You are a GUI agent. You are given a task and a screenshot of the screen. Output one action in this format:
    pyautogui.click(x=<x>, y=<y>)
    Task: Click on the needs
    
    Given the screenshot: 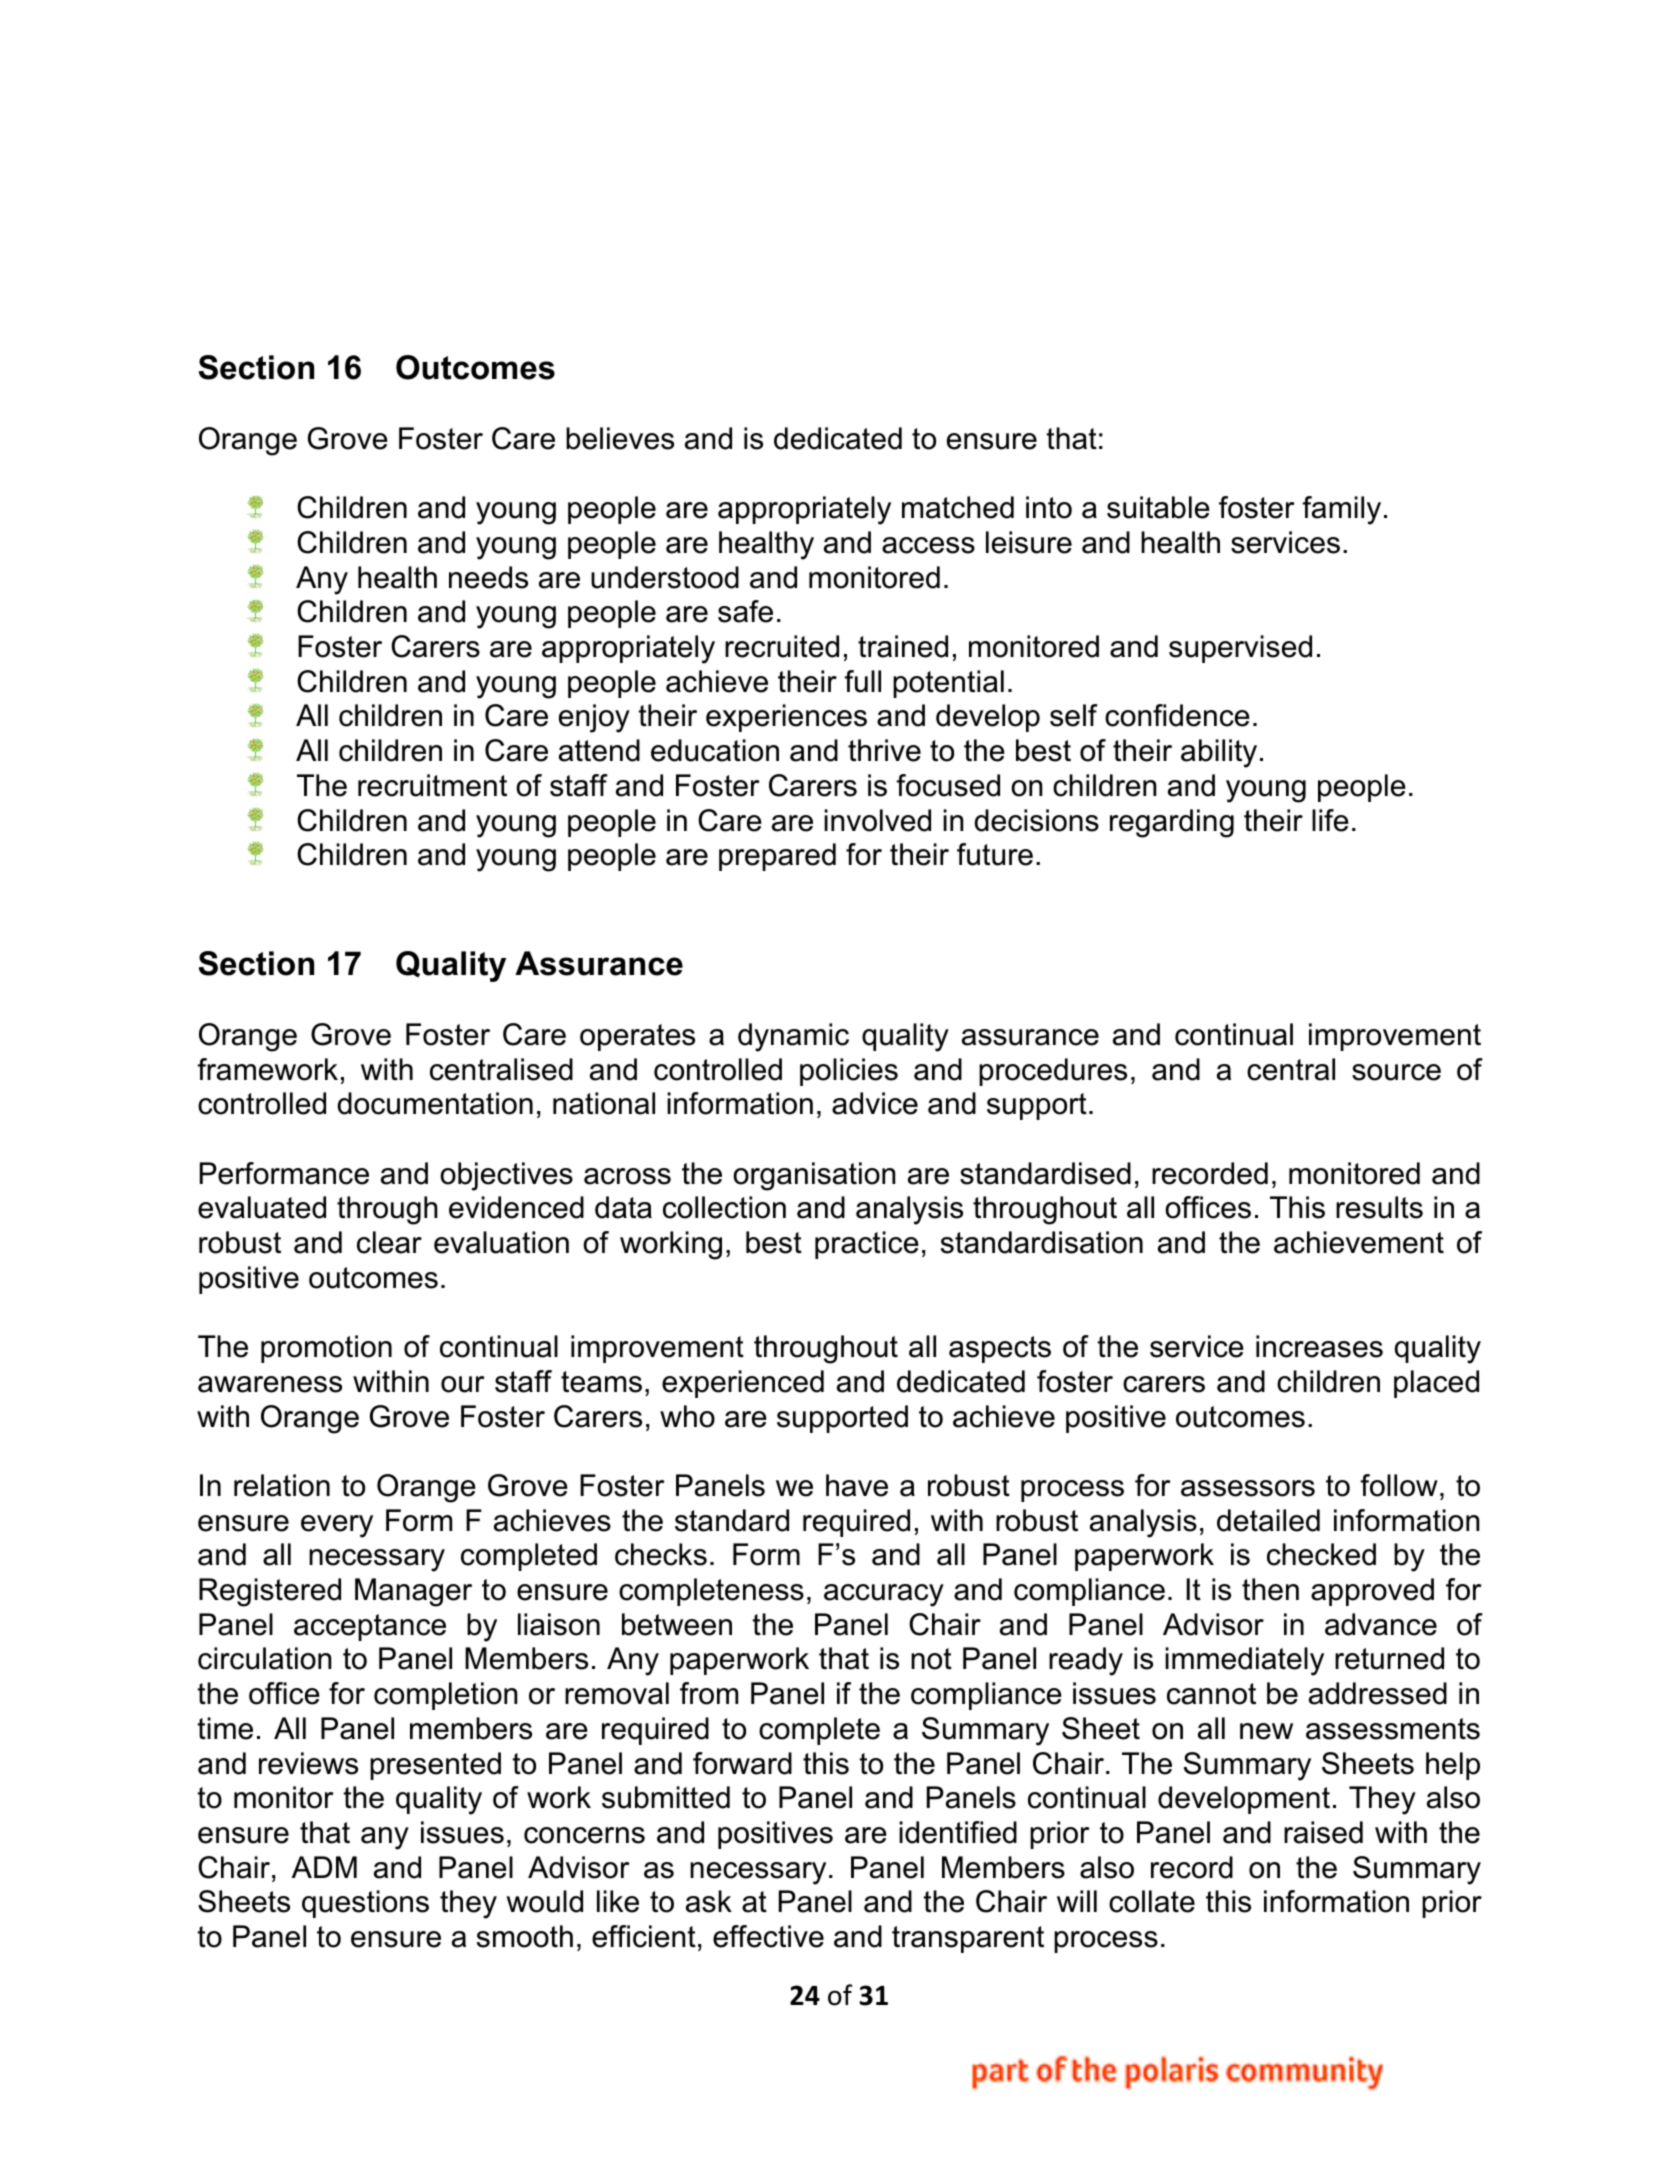 What is the action you would take?
    pyautogui.click(x=488, y=577)
